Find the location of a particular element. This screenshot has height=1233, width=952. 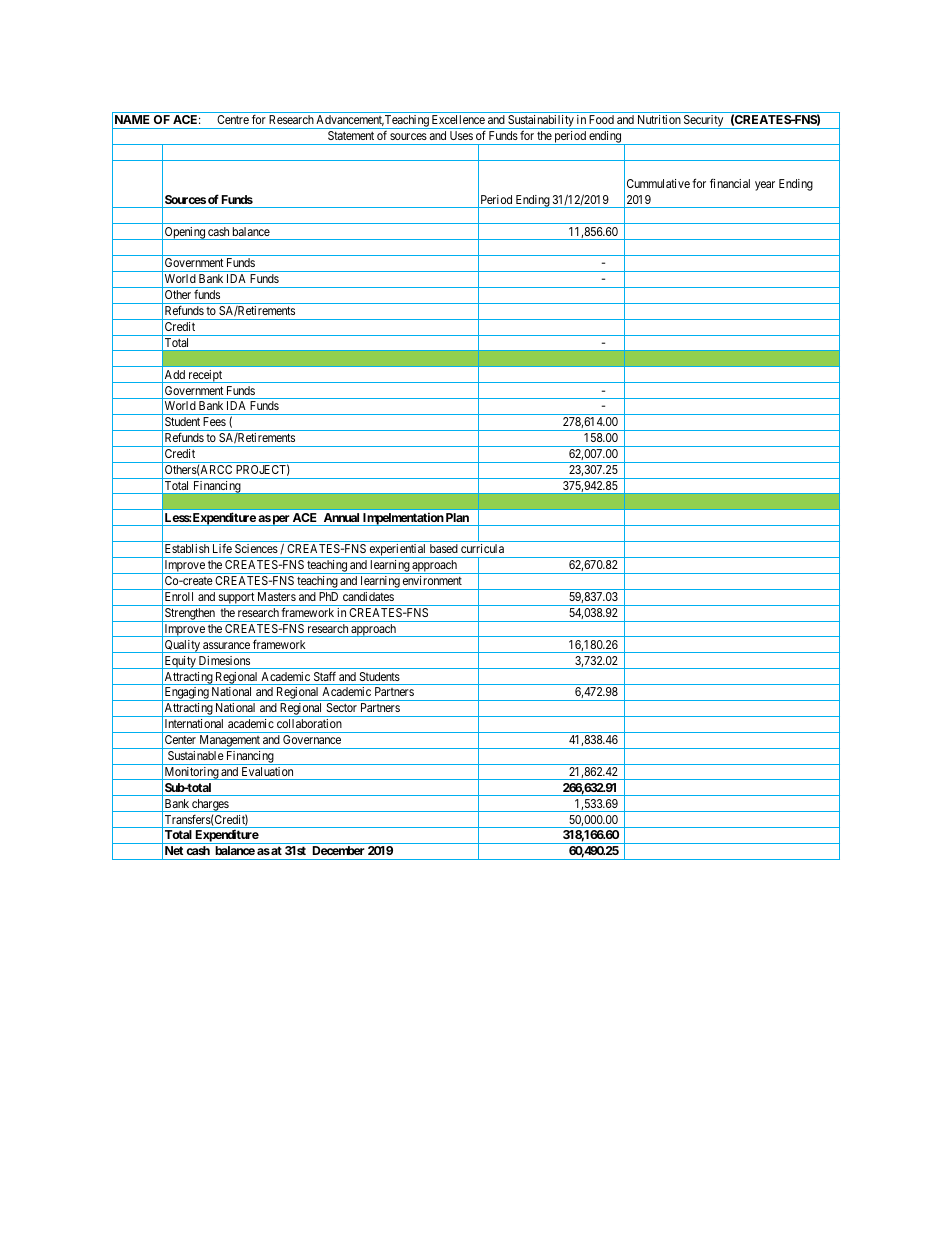

assurance is located at coordinates (226, 645).
